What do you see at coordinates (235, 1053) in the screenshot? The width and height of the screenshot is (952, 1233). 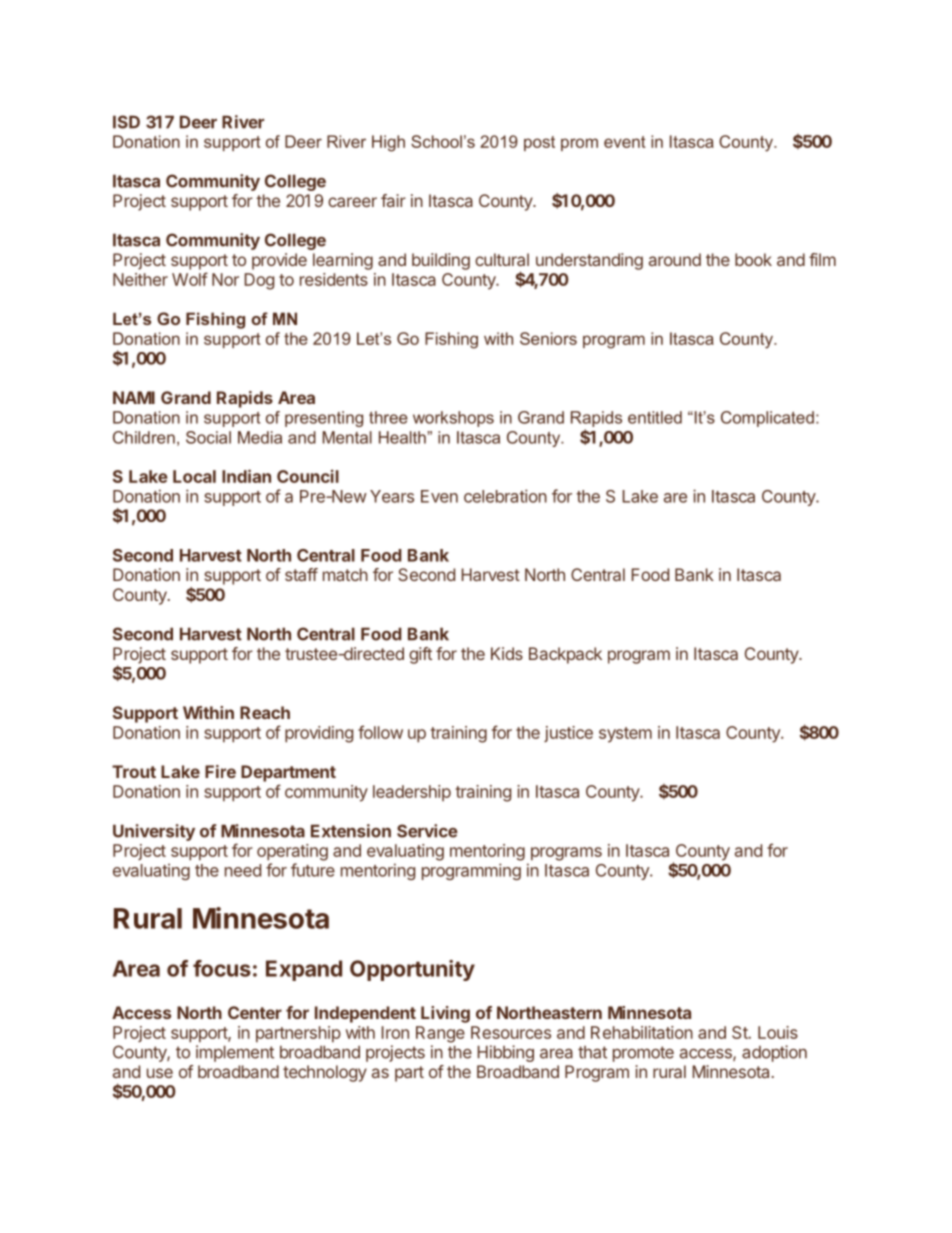 I see `implement` at bounding box center [235, 1053].
